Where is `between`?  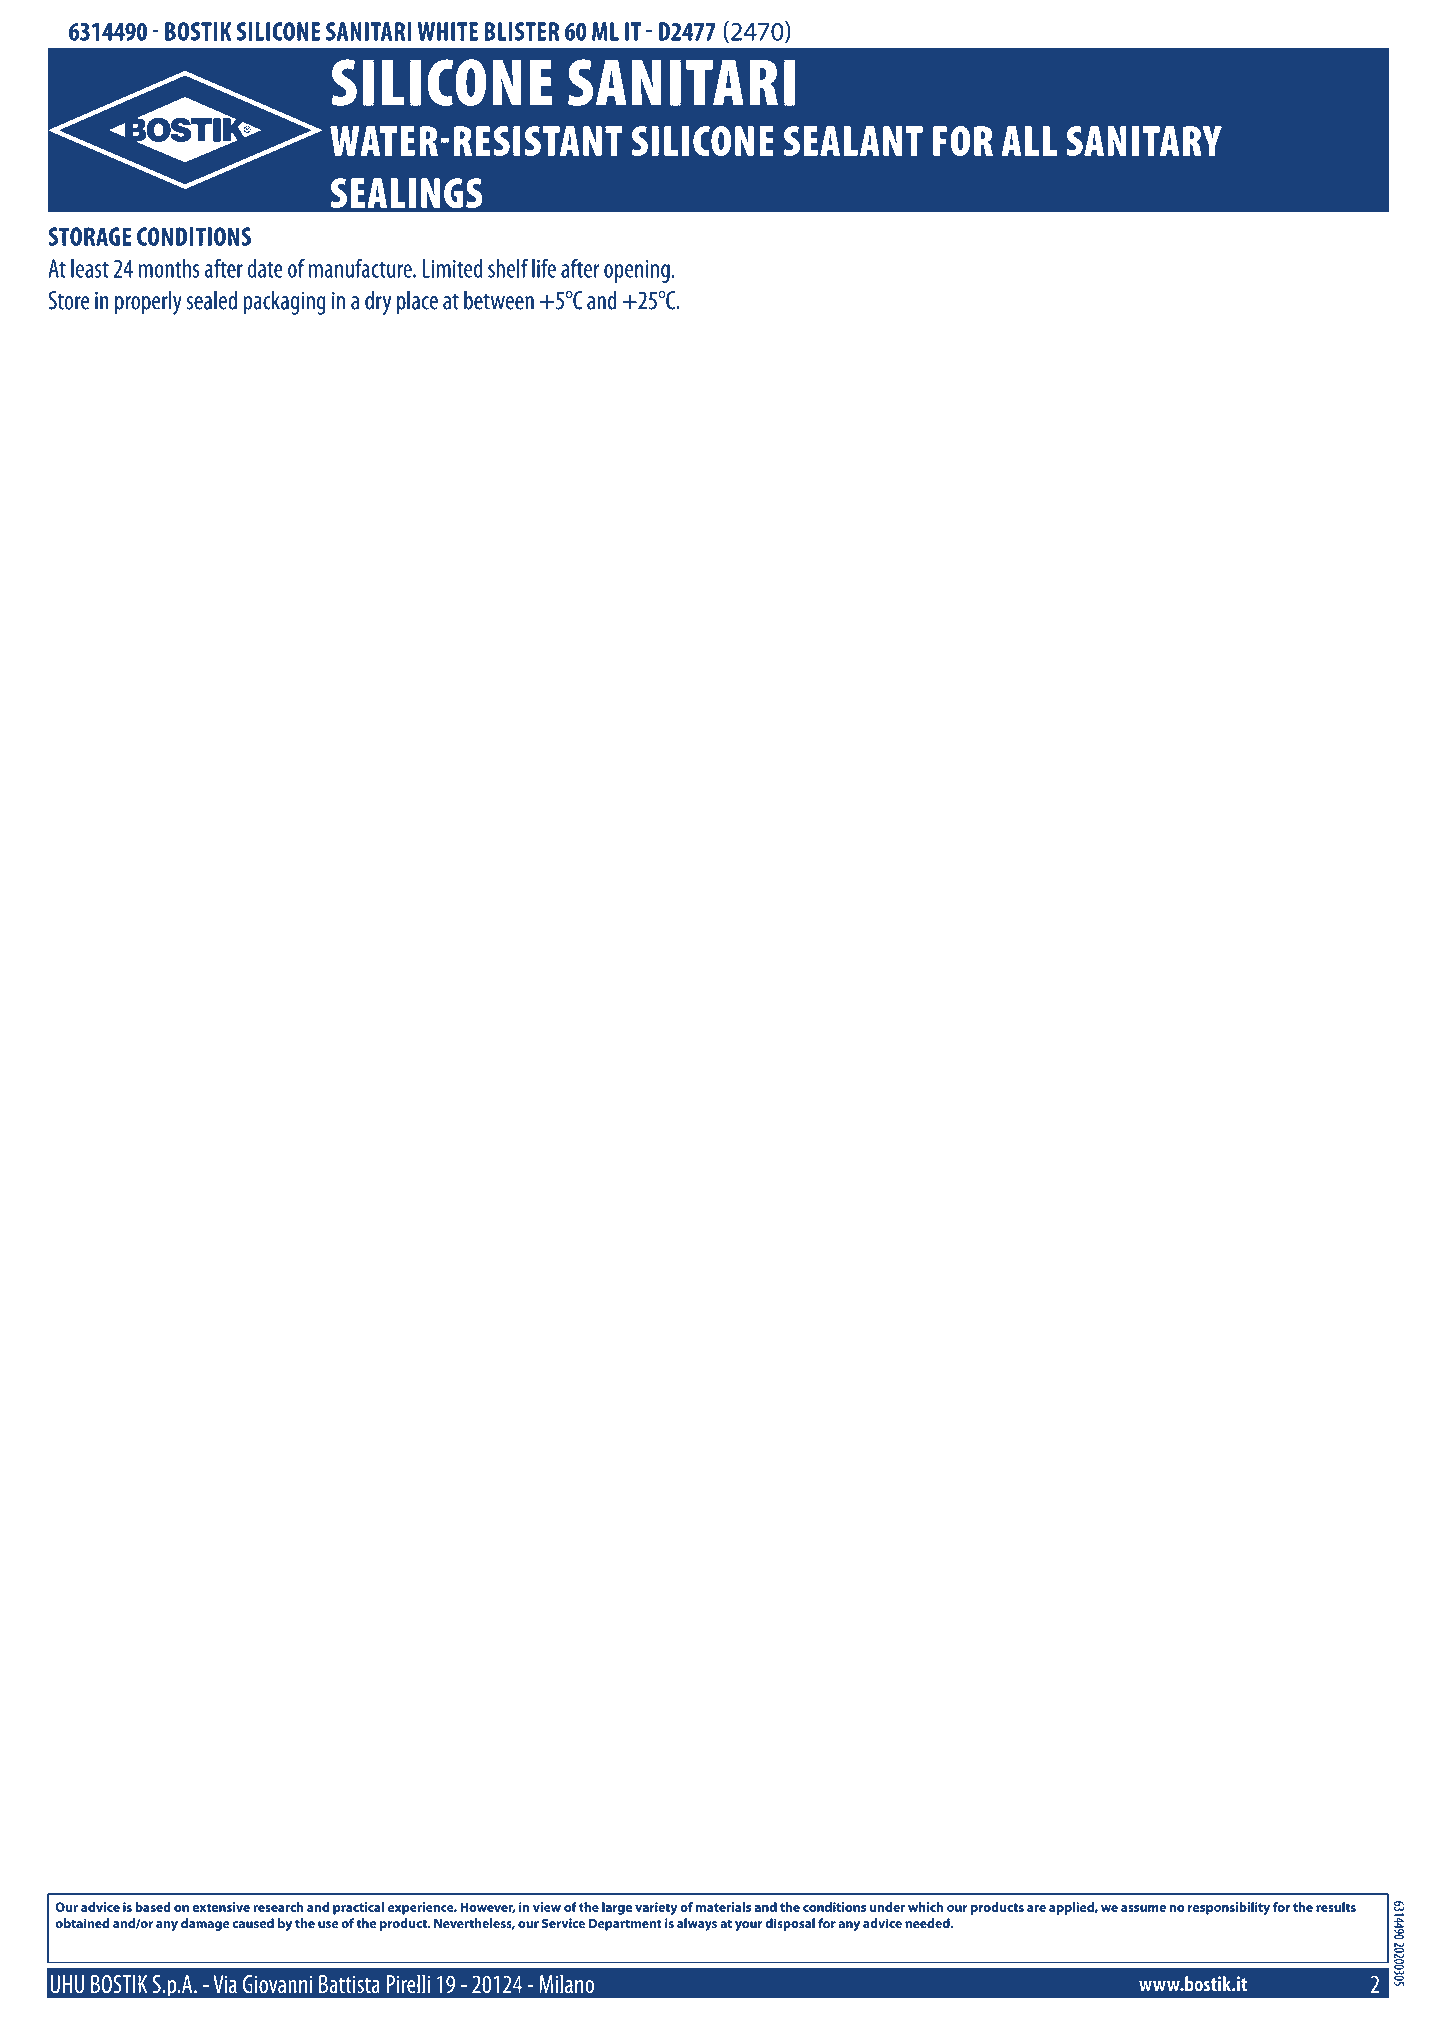
between is located at coordinates (499, 300).
